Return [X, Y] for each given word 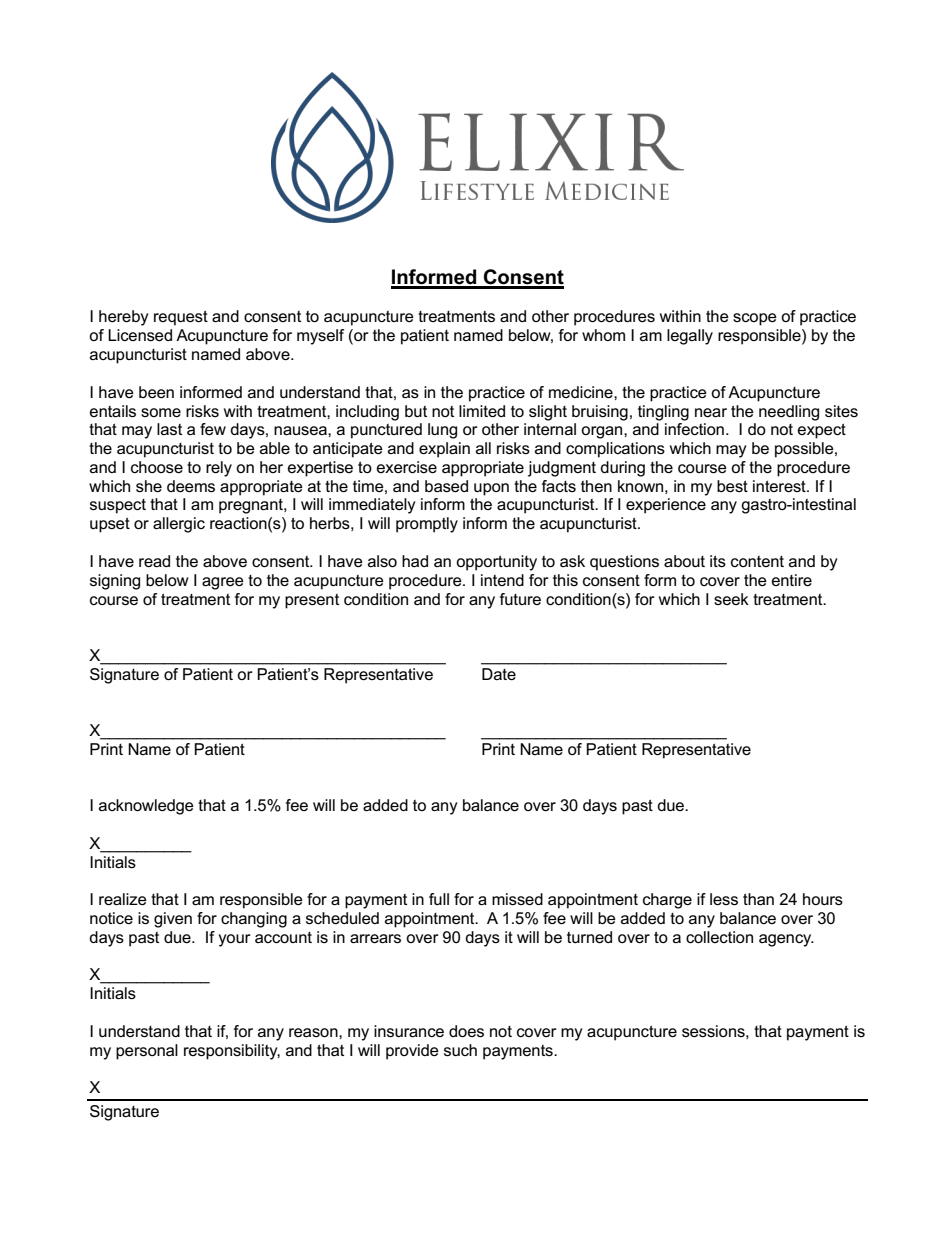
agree [223, 583]
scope [755, 319]
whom [603, 335]
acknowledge [146, 807]
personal [147, 1052]
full [439, 899]
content [757, 561]
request [181, 318]
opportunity [496, 563]
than [758, 899]
